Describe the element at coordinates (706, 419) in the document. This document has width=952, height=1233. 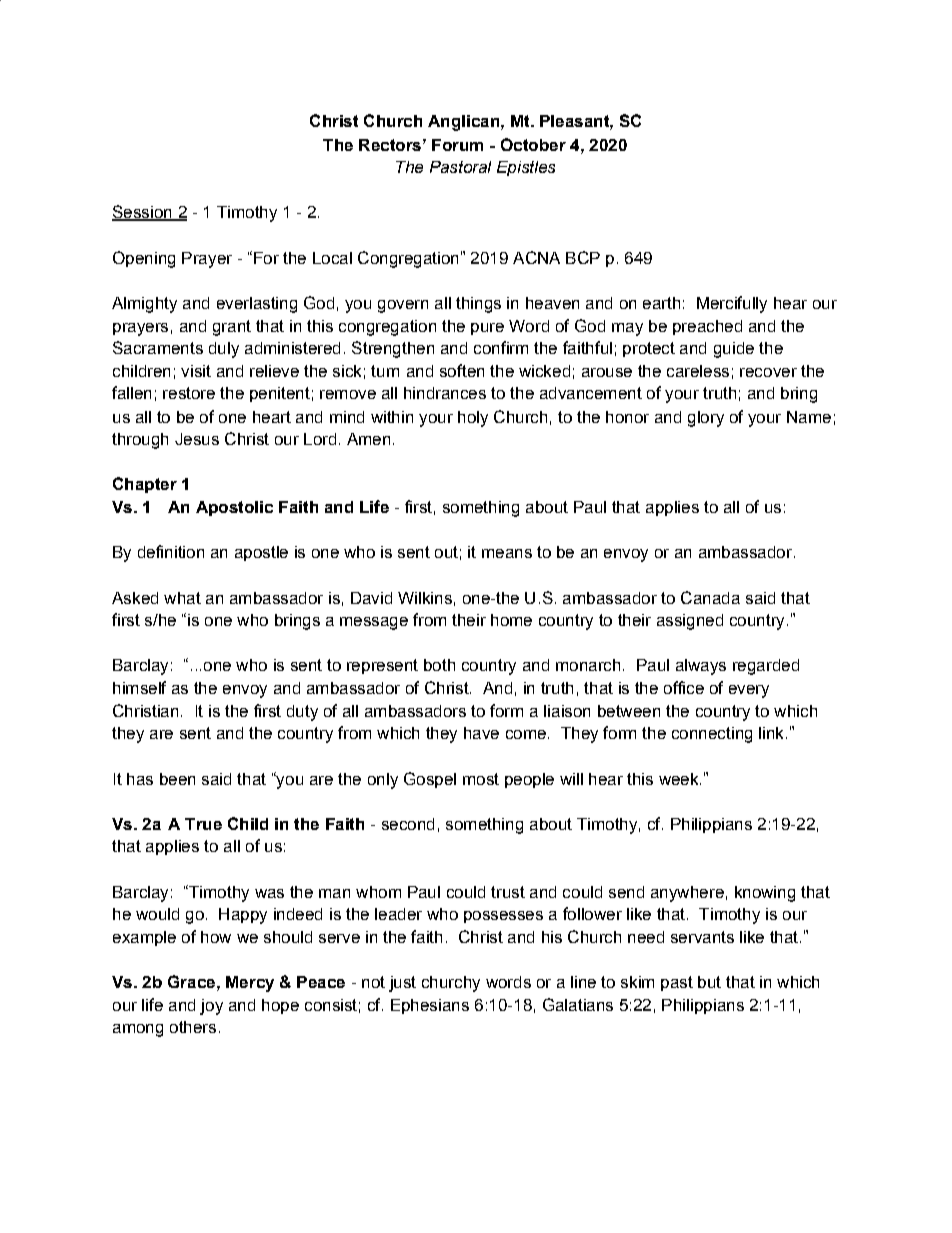
I see `glory` at that location.
